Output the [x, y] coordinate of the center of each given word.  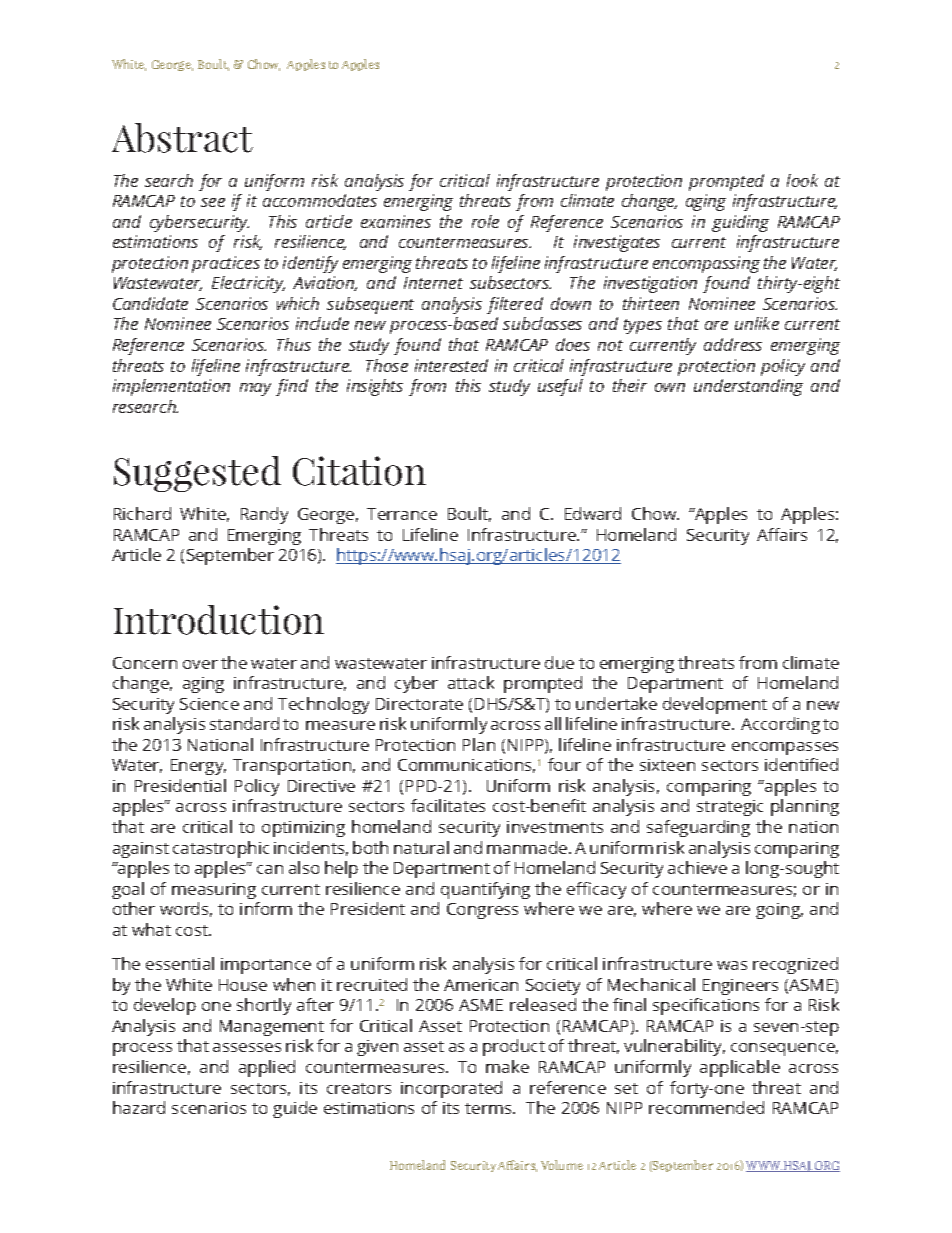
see [213, 202]
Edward [593, 513]
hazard [139, 1107]
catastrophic [221, 849]
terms [489, 1108]
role [485, 221]
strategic [730, 808]
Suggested [197, 474]
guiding [740, 223]
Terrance [402, 514]
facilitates [448, 805]
